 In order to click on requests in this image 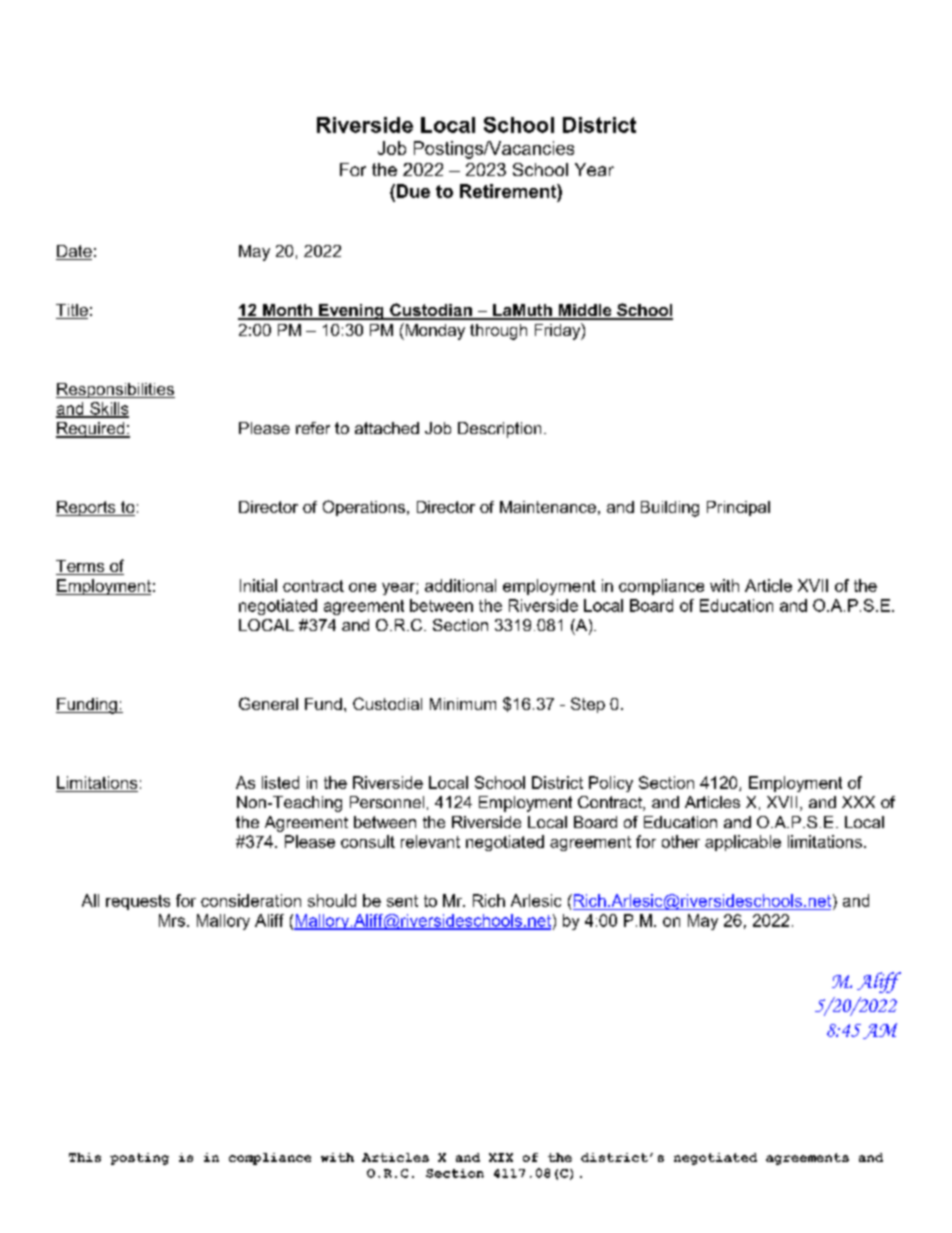, I will do `click(138, 902)`.
